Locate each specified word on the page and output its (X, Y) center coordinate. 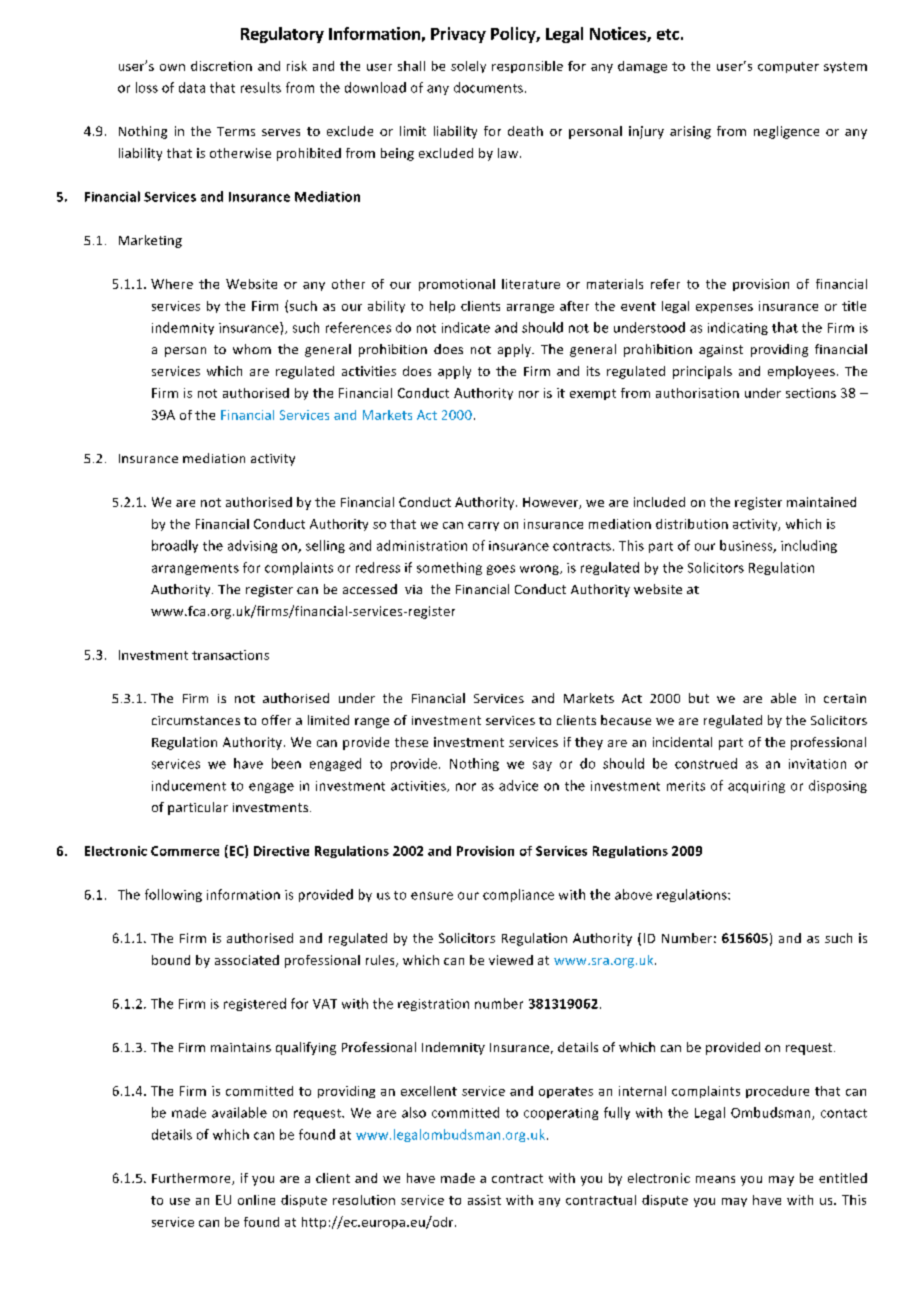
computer (788, 67)
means (715, 1179)
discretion (221, 66)
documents (488, 87)
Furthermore (192, 1179)
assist (484, 1200)
